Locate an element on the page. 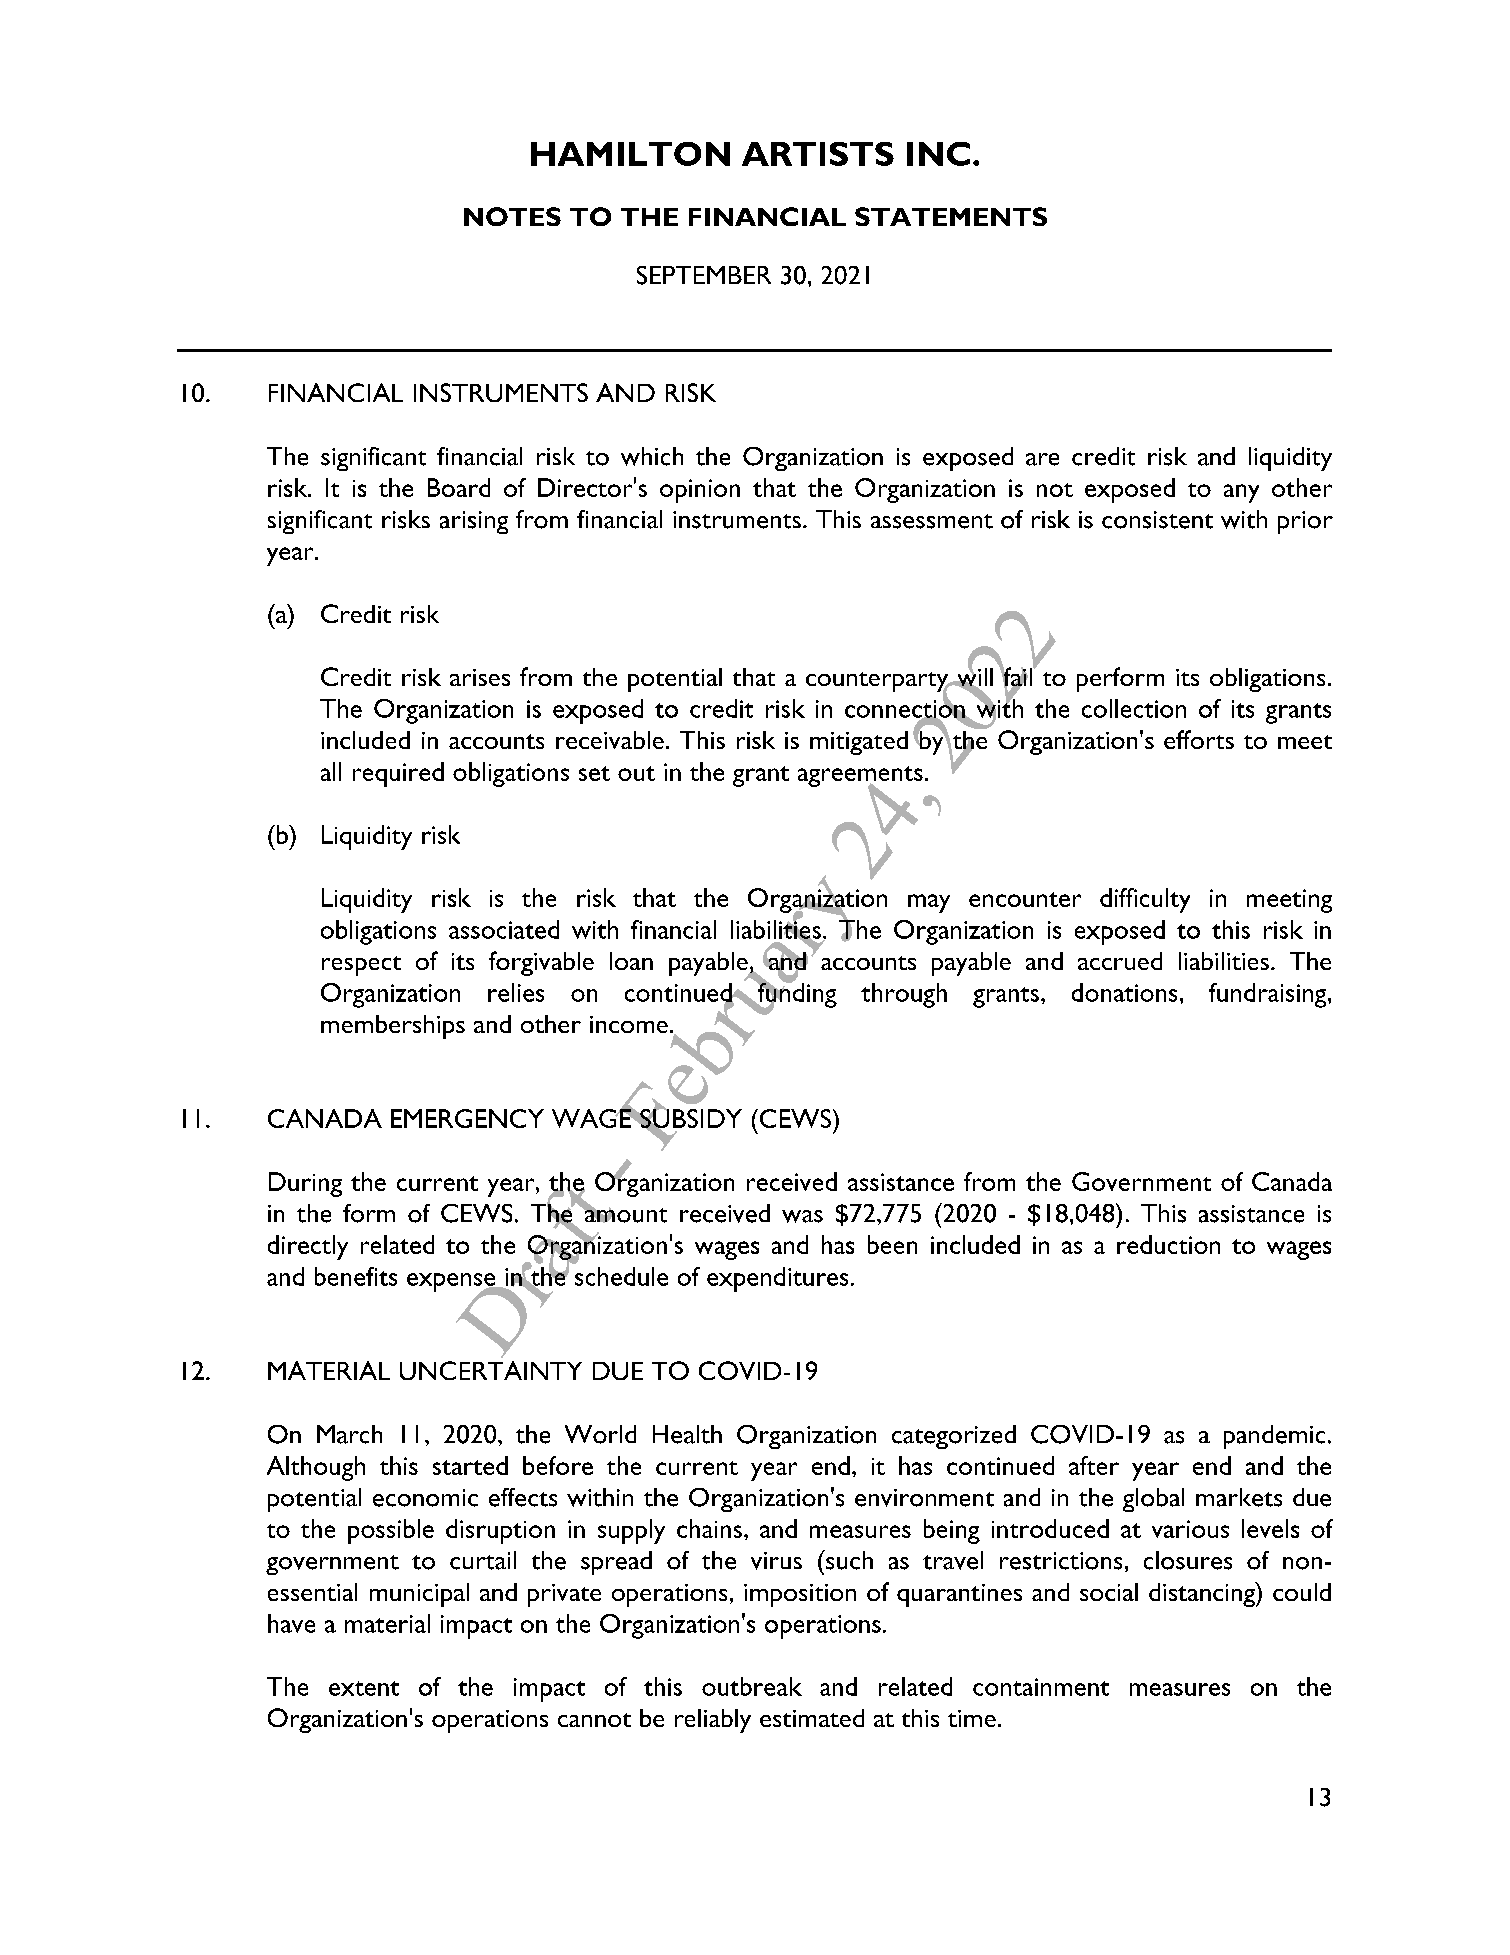 The height and width of the image is (1955, 1510). EMERGENCY is located at coordinates (467, 1118).
